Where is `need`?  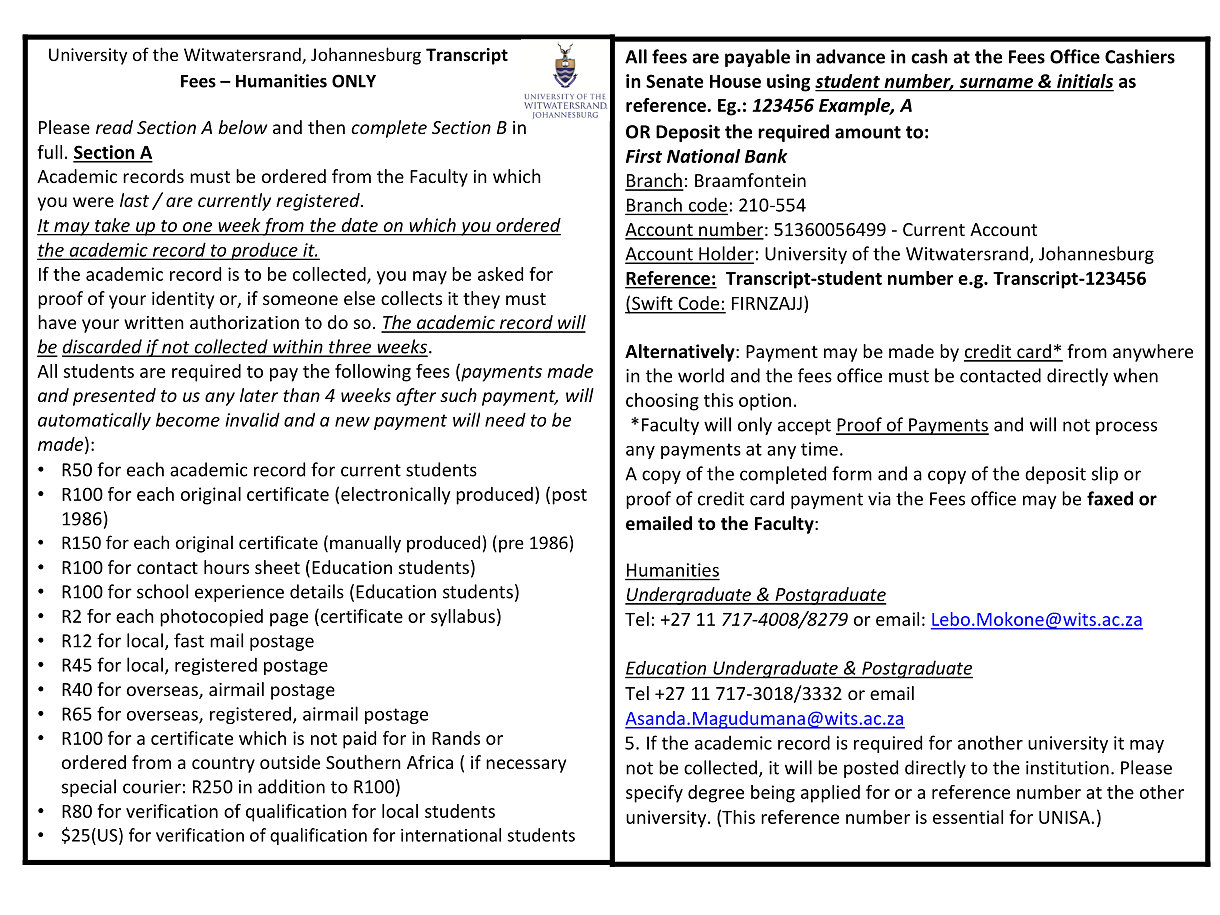
need is located at coordinates (505, 419).
